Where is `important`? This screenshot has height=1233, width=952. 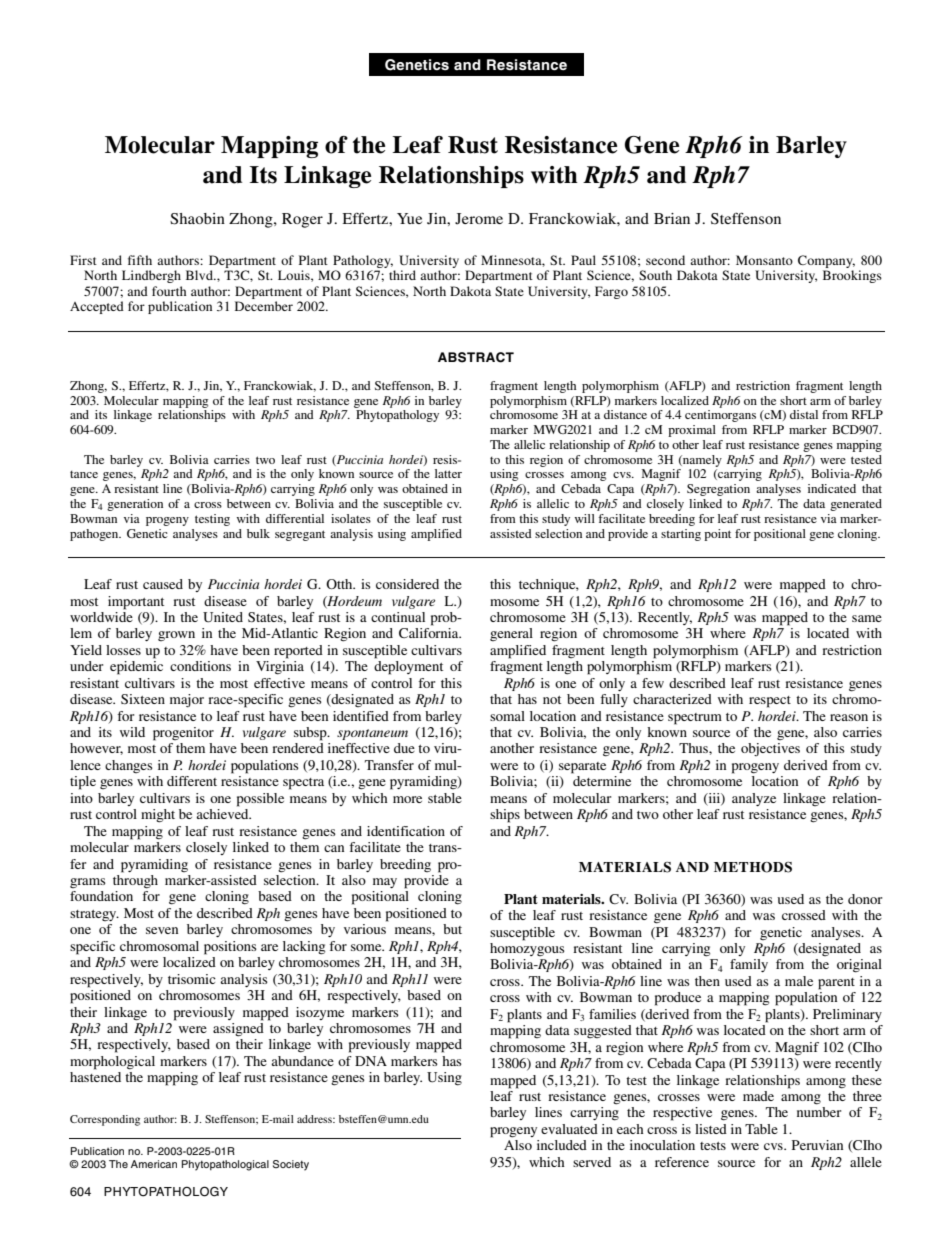 important is located at coordinates (136, 603).
